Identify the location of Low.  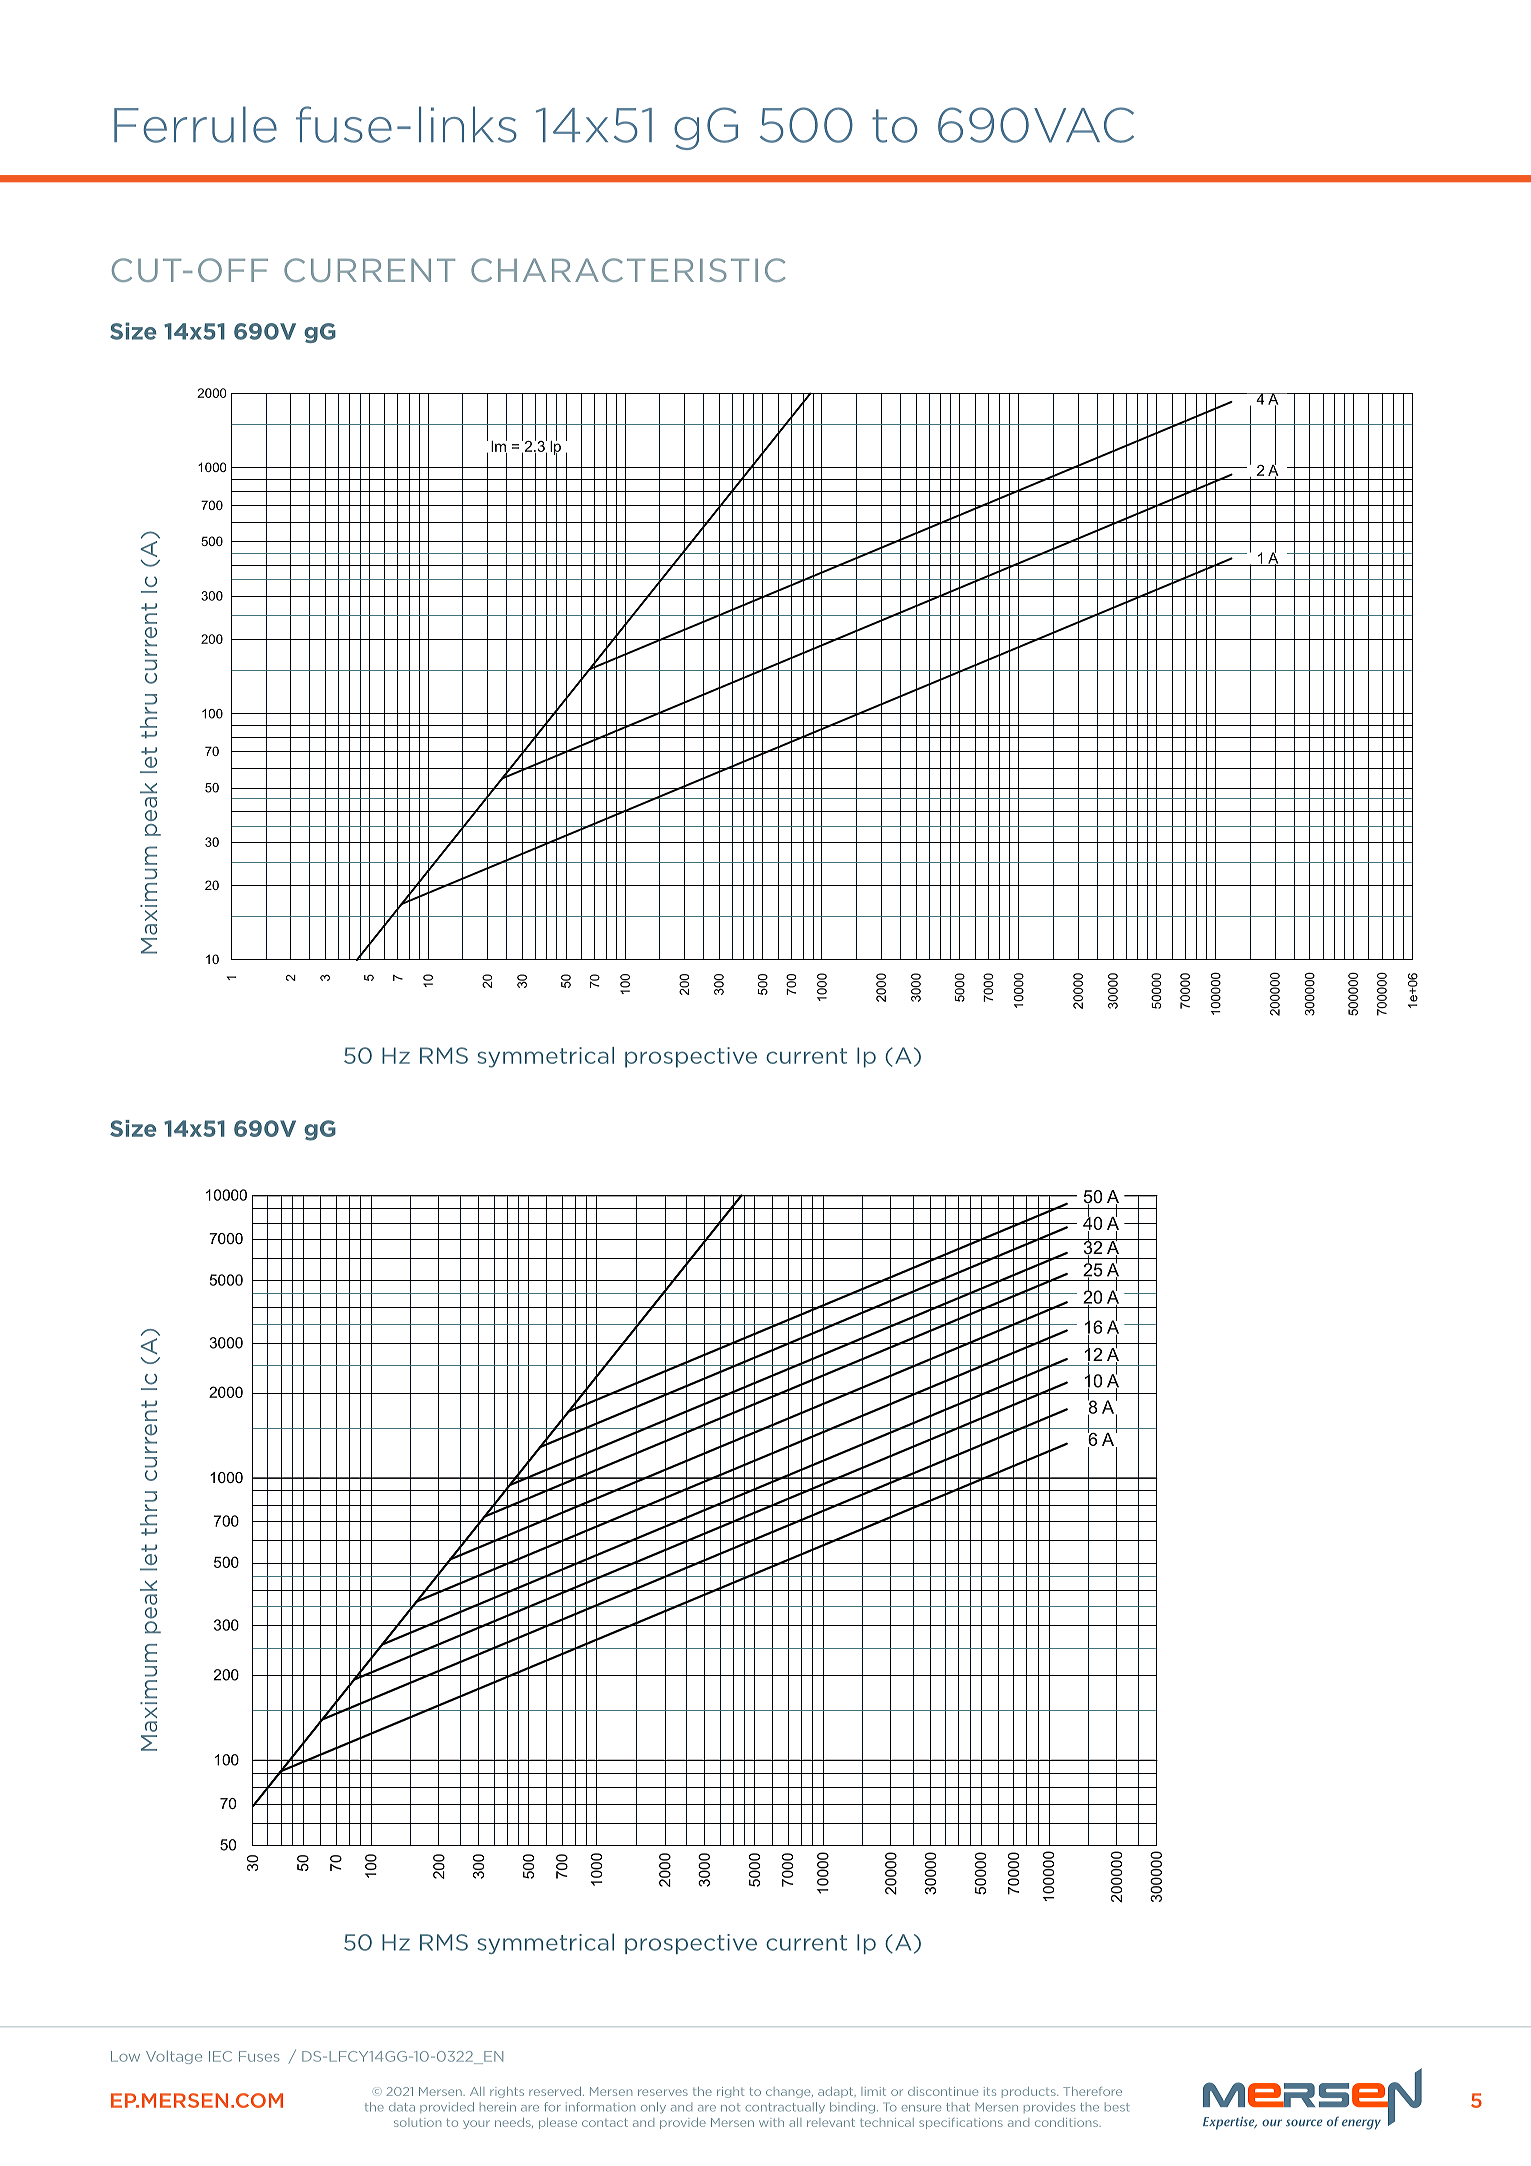
(125, 2056).
